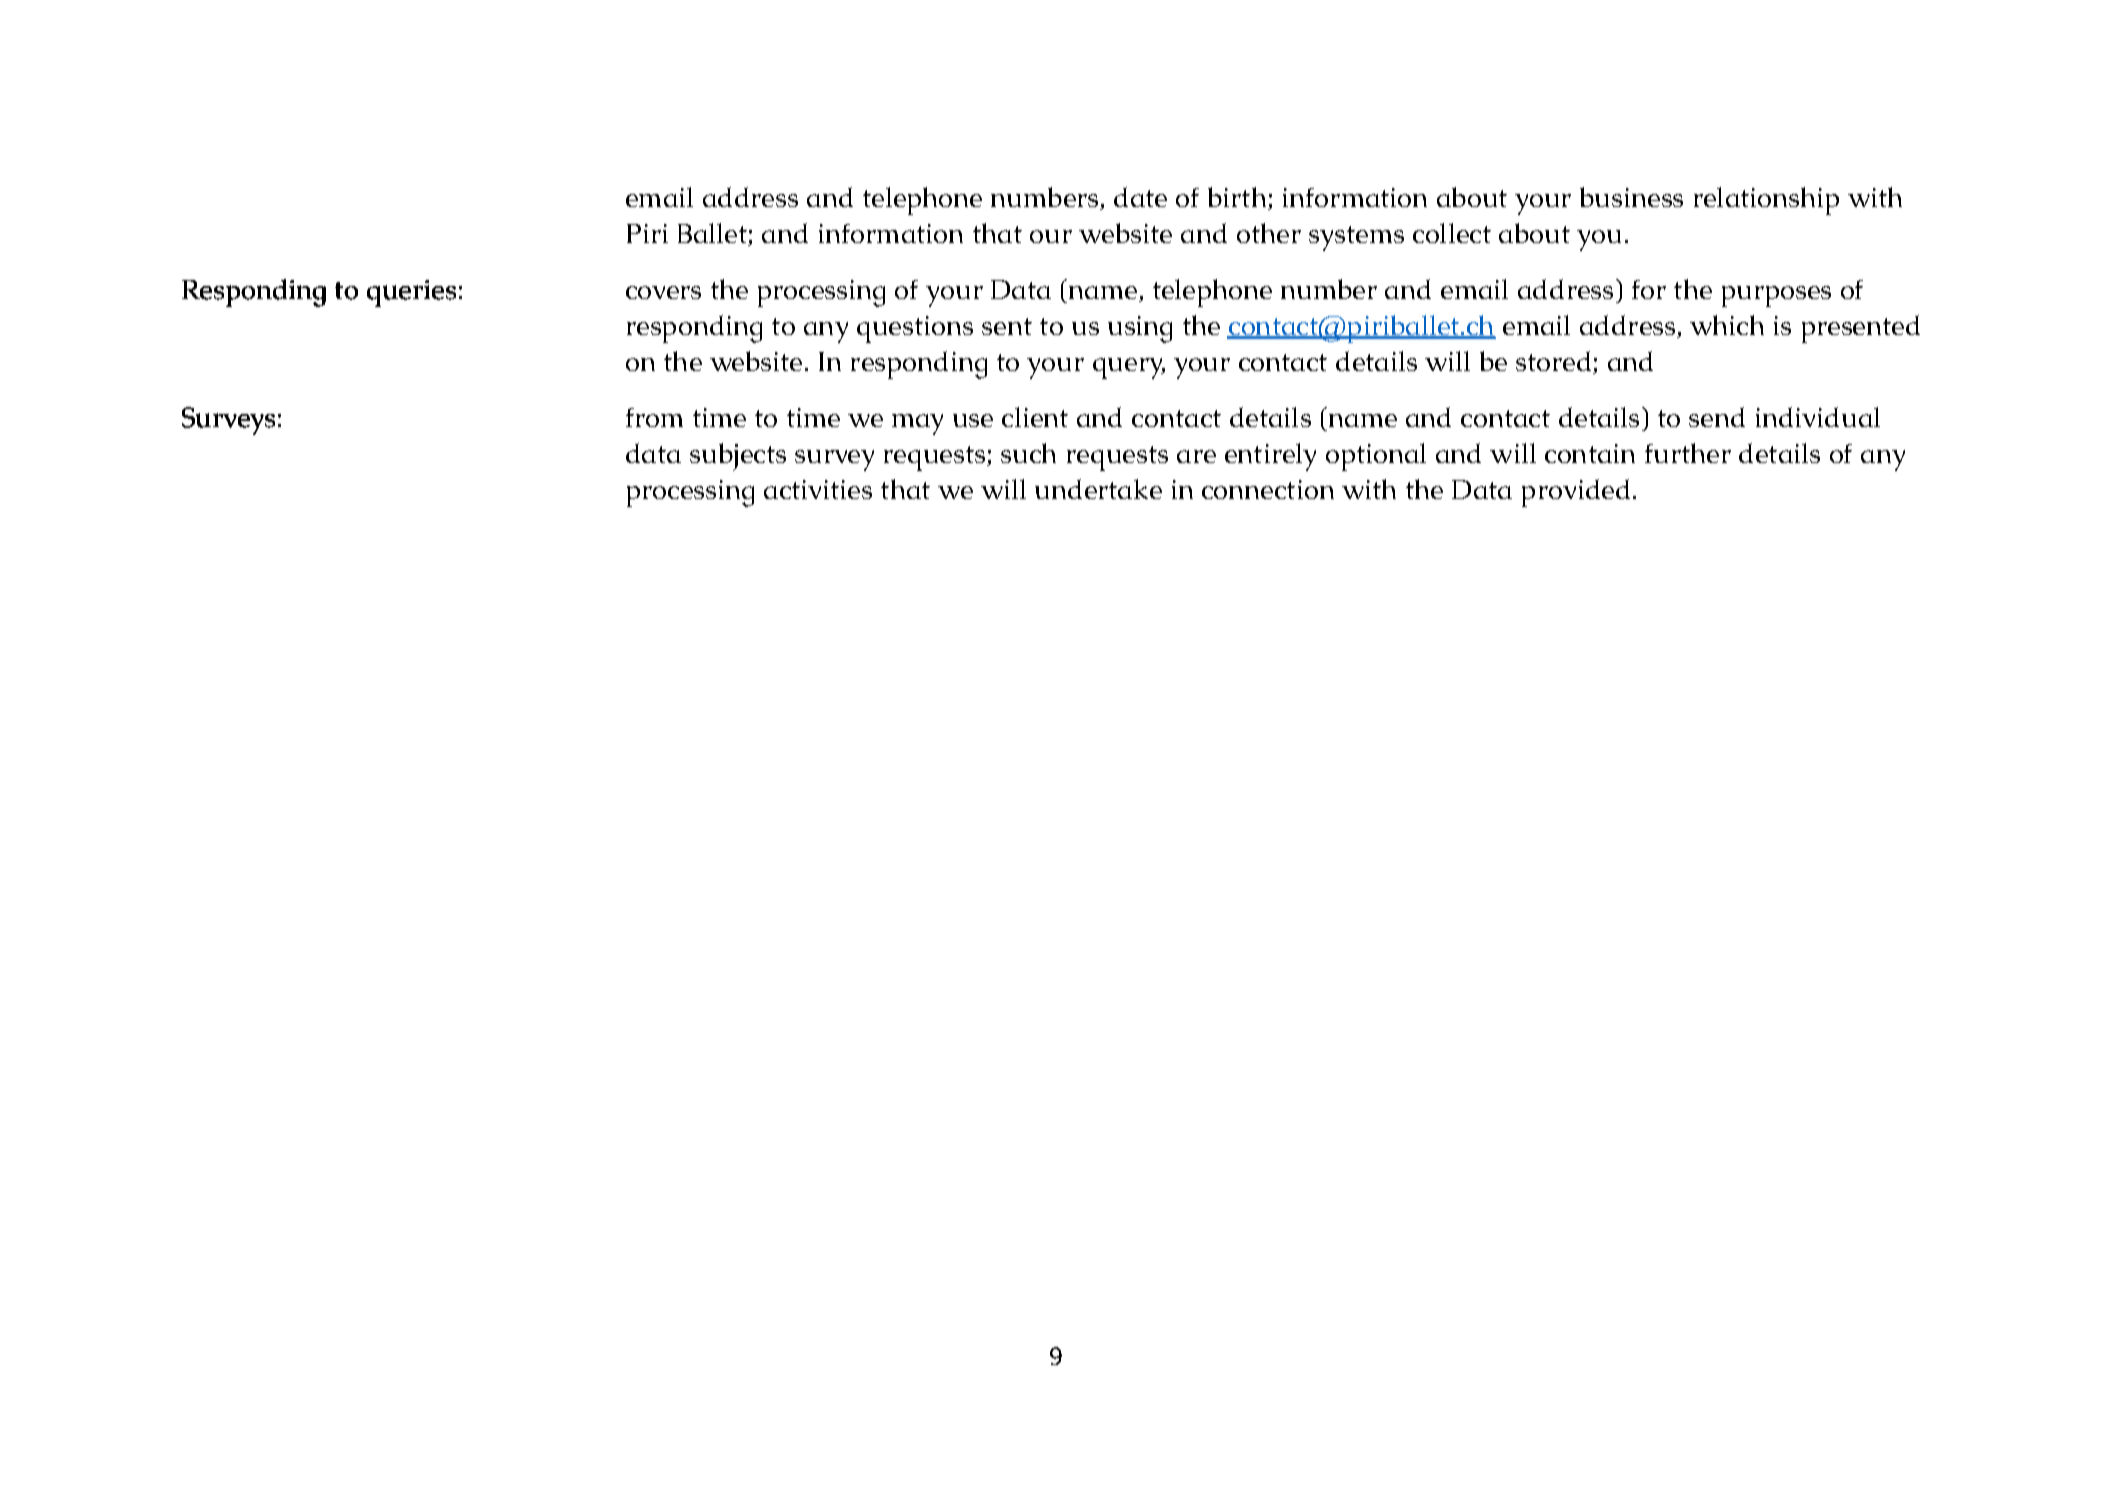 The width and height of the screenshot is (2113, 1496). Describe the element at coordinates (818, 489) in the screenshot. I see `activities` at that location.
